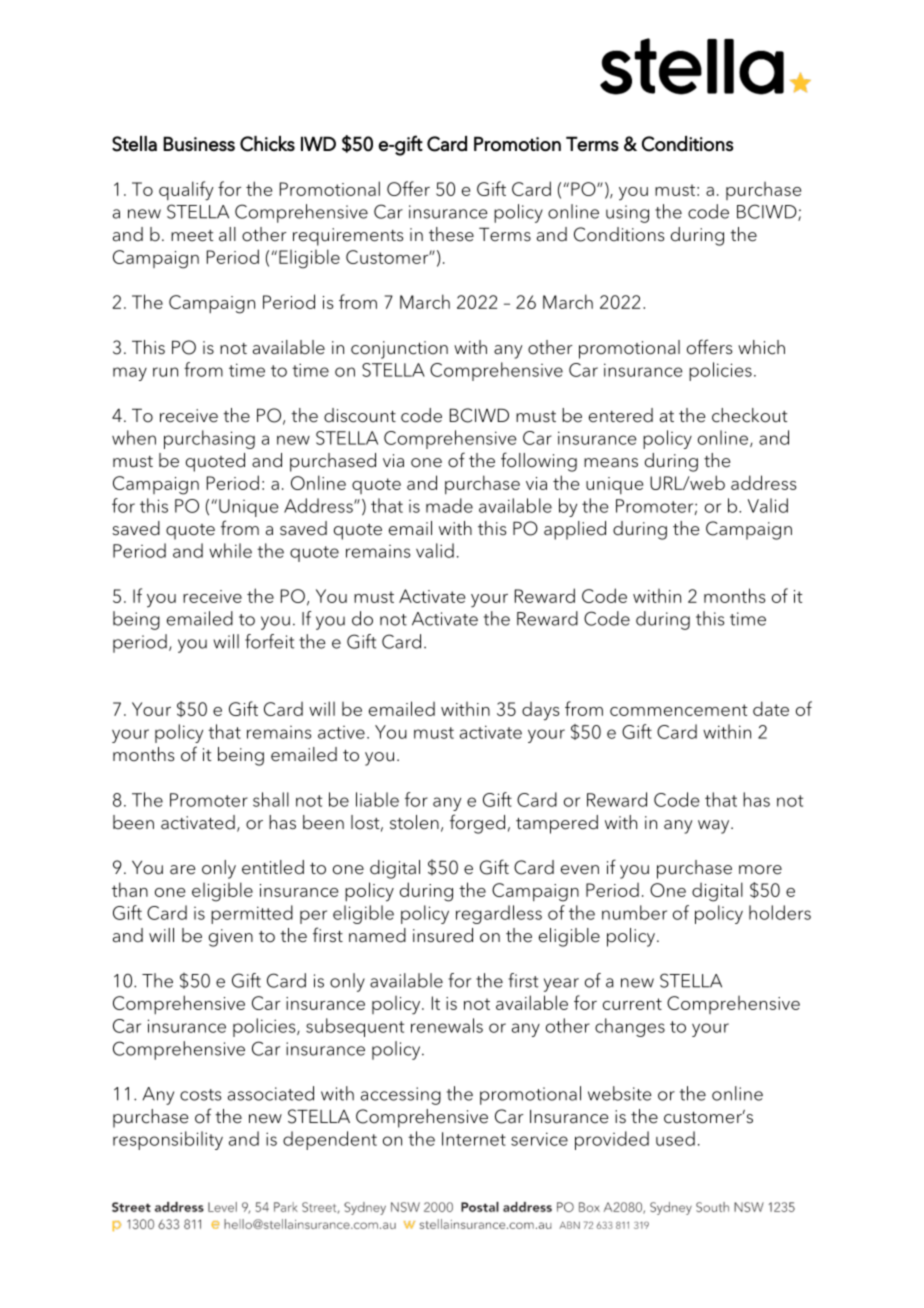  I want to click on commencement, so click(678, 710).
